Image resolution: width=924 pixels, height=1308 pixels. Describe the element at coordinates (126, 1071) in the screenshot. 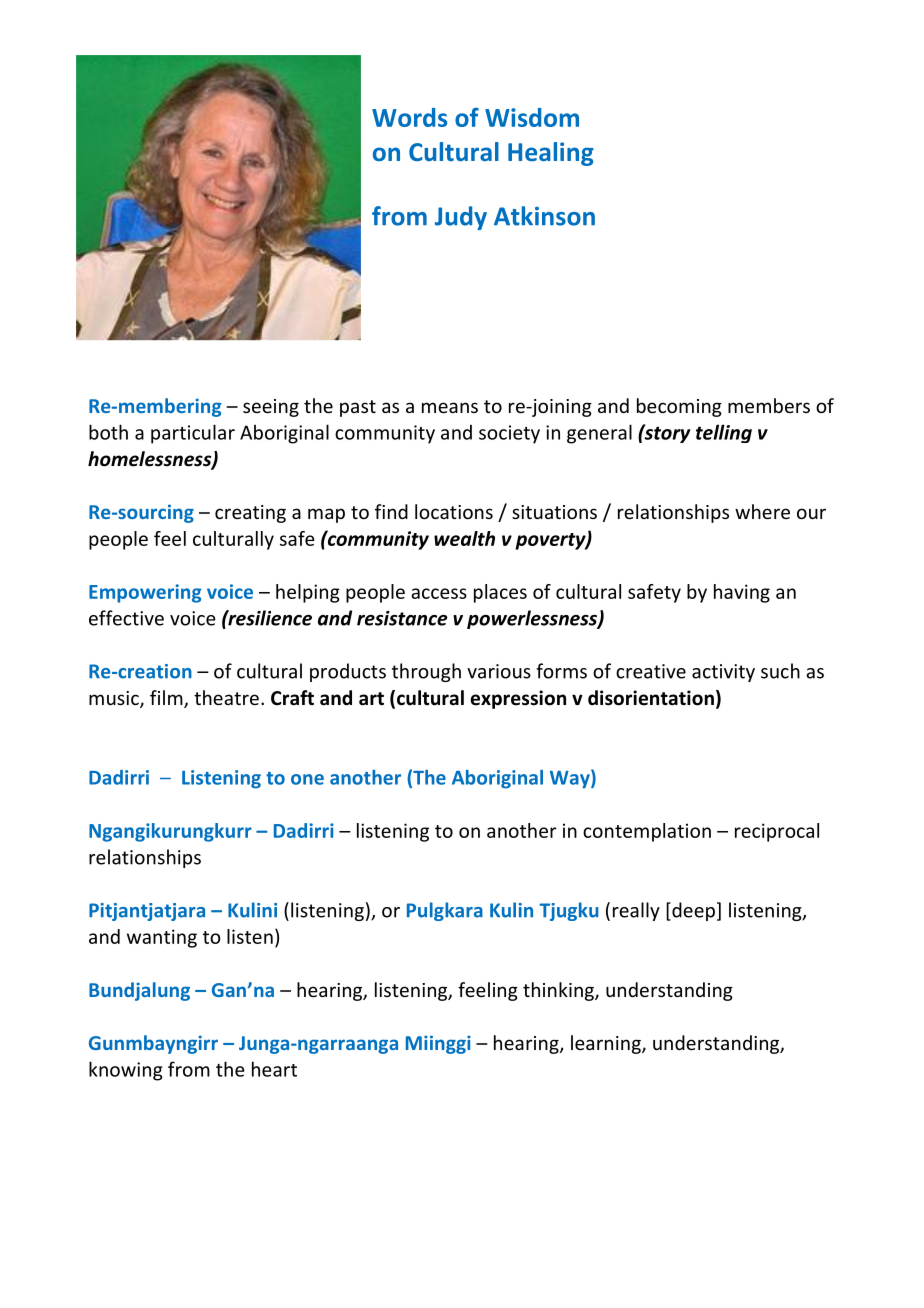

I see `knowing` at that location.
